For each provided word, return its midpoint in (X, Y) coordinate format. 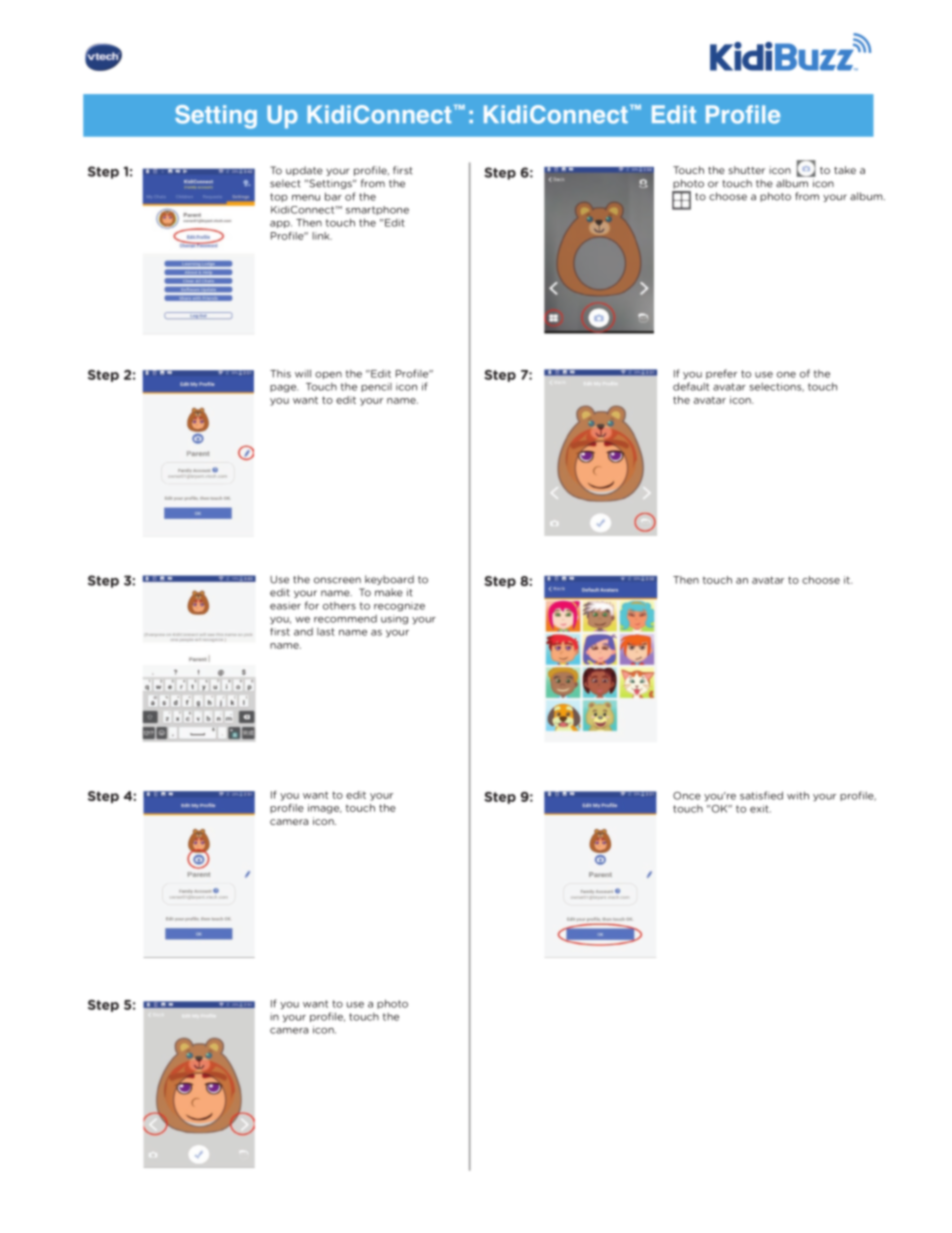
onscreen (337, 580)
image (325, 809)
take (845, 170)
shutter (747, 170)
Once (687, 796)
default (691, 386)
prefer (721, 374)
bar (333, 196)
